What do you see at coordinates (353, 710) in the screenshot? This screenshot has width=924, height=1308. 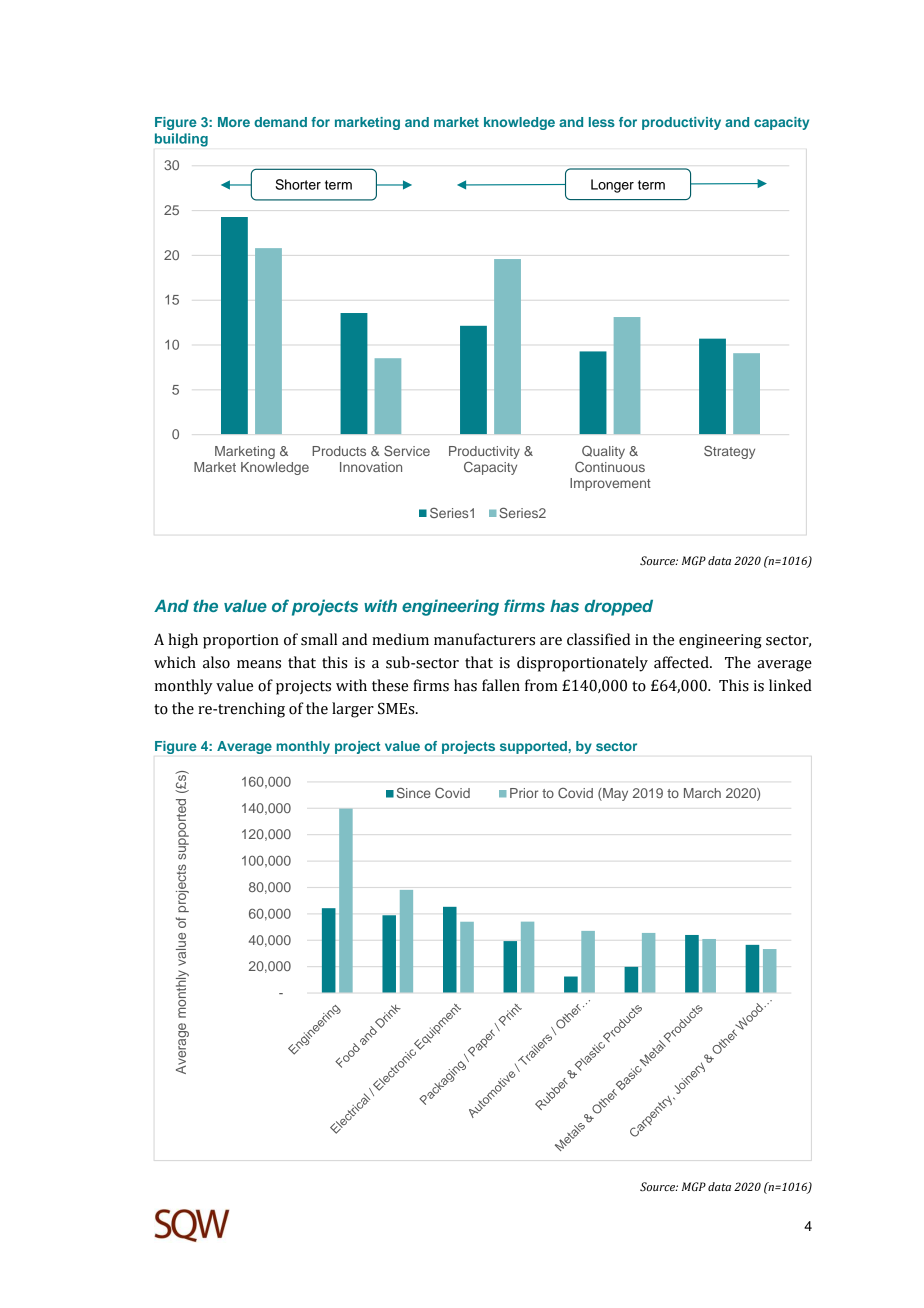 I see `larger` at bounding box center [353, 710].
